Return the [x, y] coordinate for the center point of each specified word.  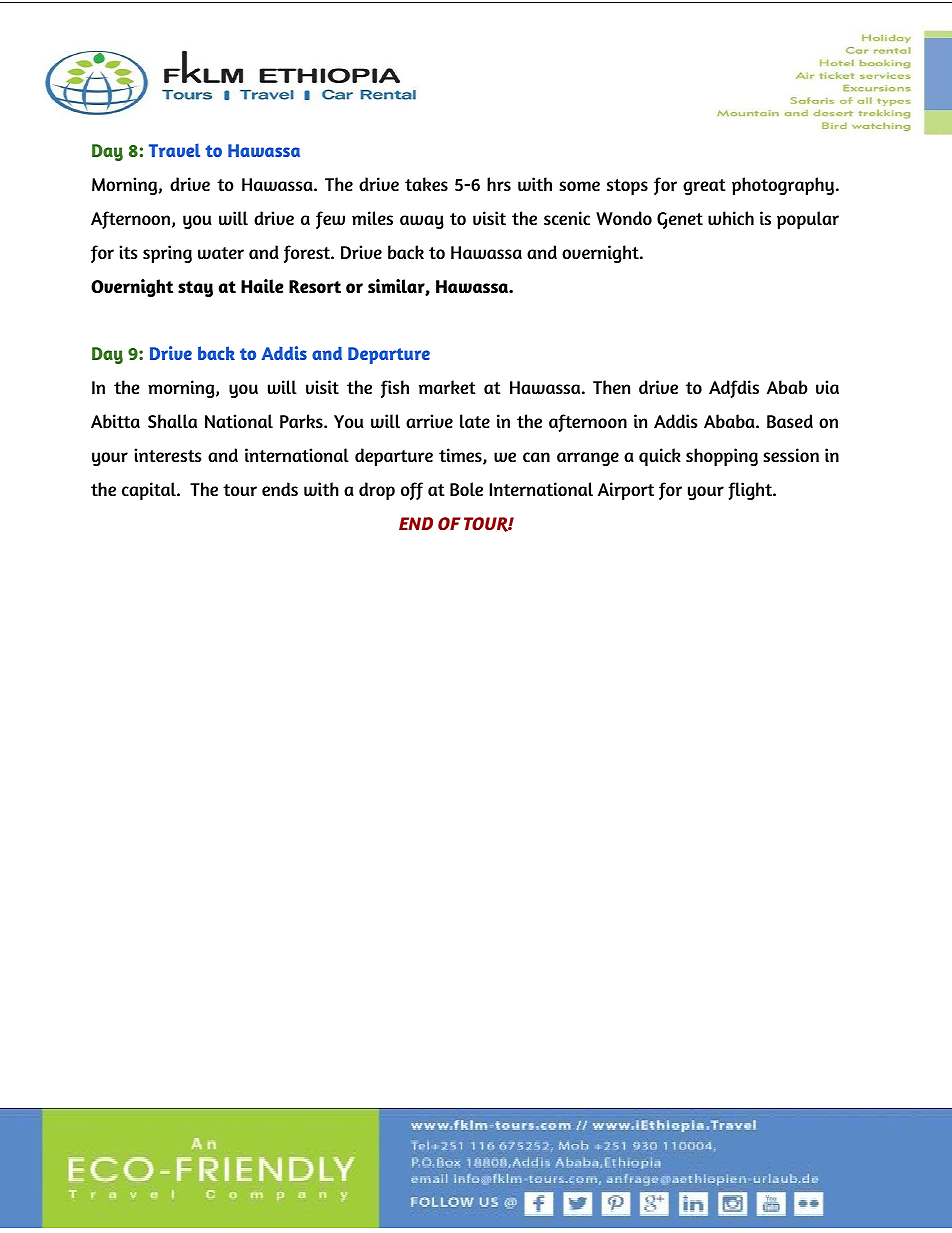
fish [395, 389]
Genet [680, 220]
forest [308, 254]
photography [784, 186]
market [447, 387]
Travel [174, 150]
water [221, 253]
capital [150, 491]
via [827, 387]
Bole [466, 489]
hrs [499, 184]
